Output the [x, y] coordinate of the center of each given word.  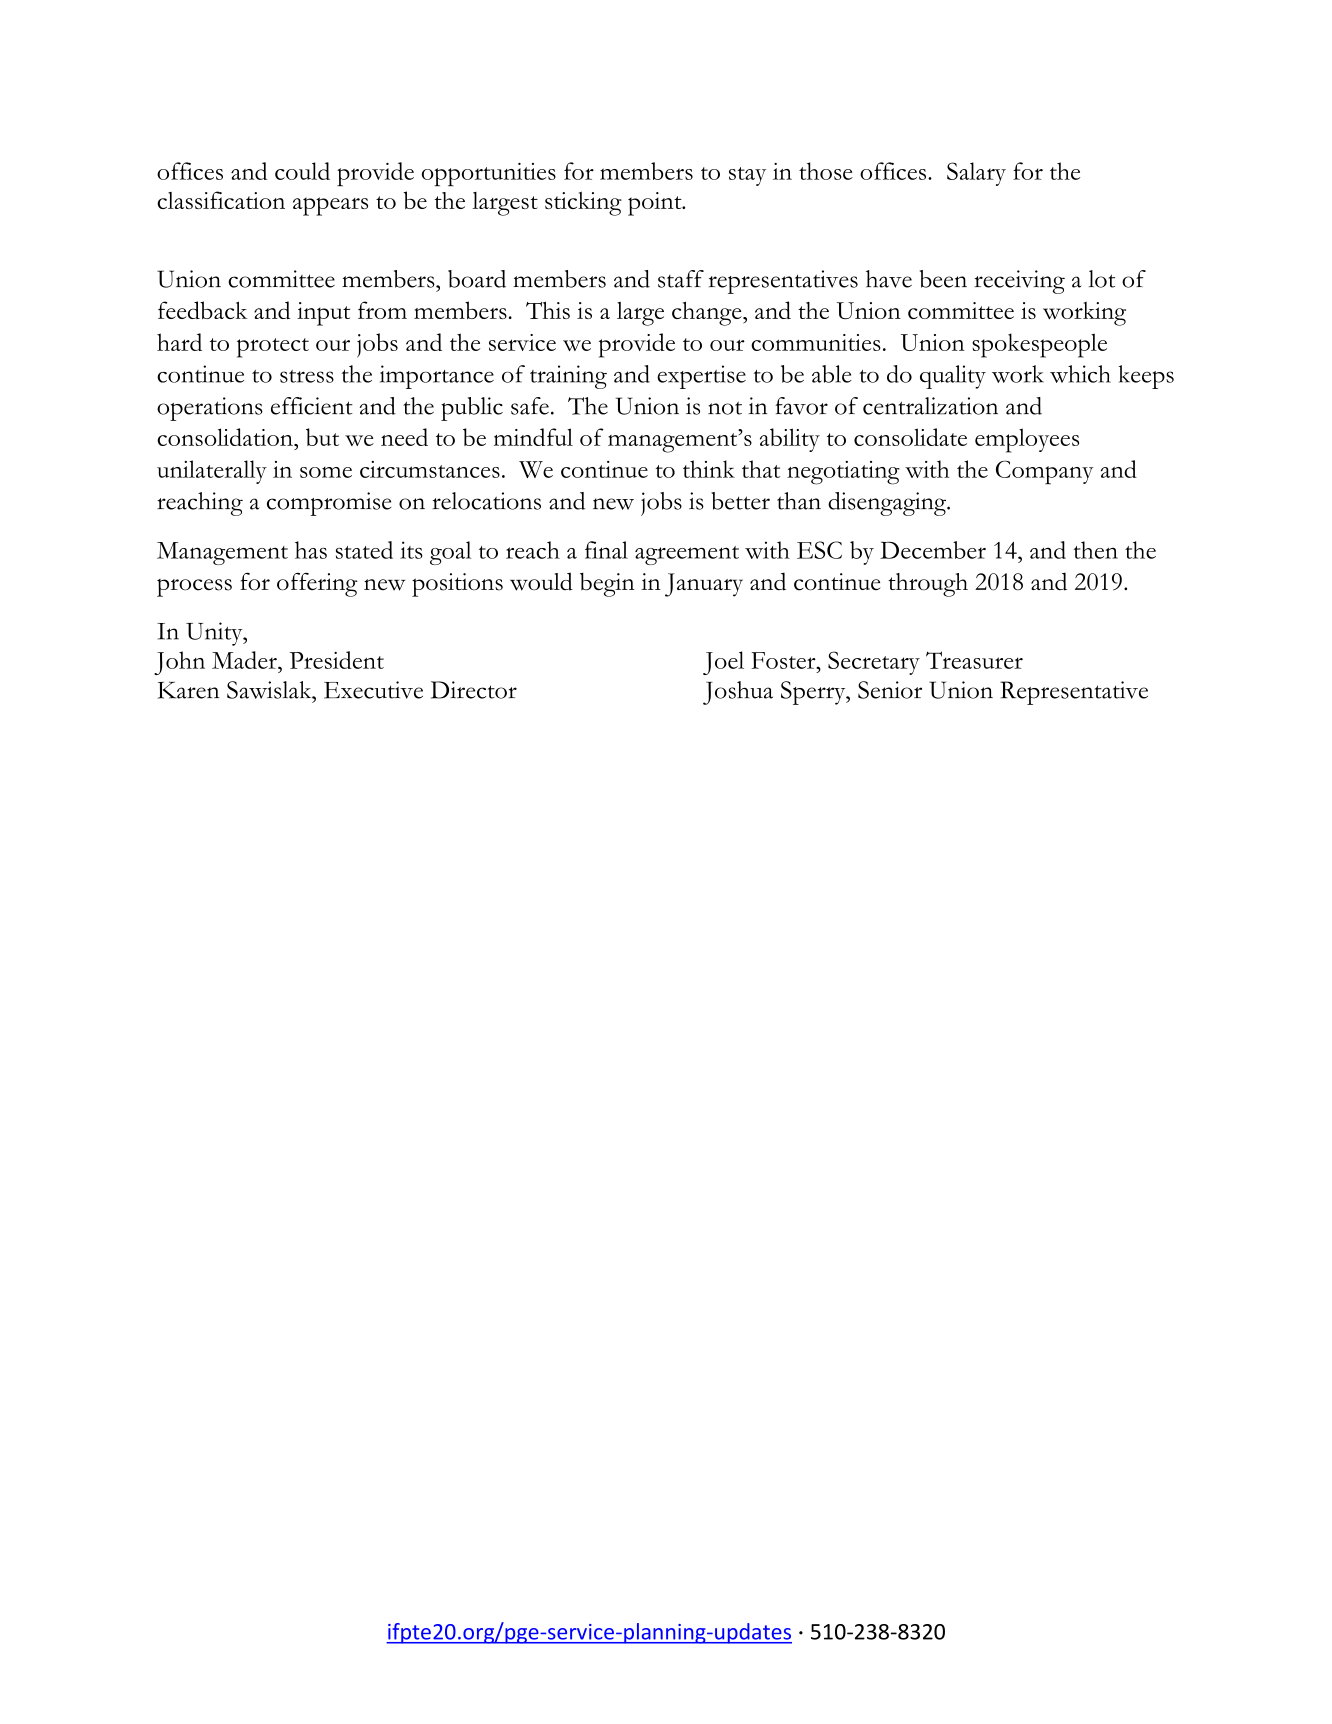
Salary [976, 174]
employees [1027, 440]
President [337, 660]
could [302, 171]
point [656, 204]
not [725, 408]
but [322, 437]
